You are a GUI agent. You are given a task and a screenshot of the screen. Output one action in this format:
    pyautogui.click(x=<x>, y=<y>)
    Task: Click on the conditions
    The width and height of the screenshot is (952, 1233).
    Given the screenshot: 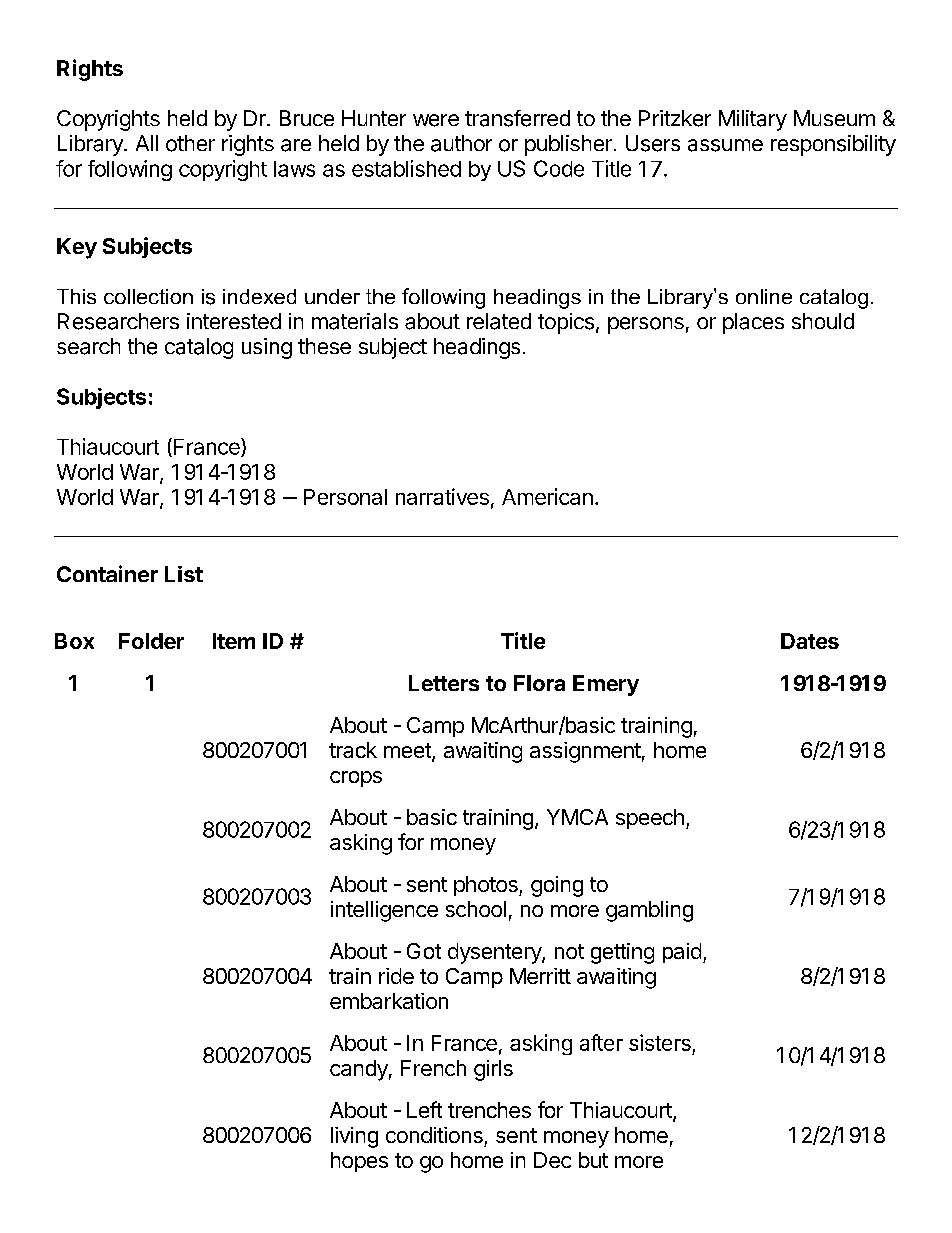 What is the action you would take?
    pyautogui.click(x=434, y=1135)
